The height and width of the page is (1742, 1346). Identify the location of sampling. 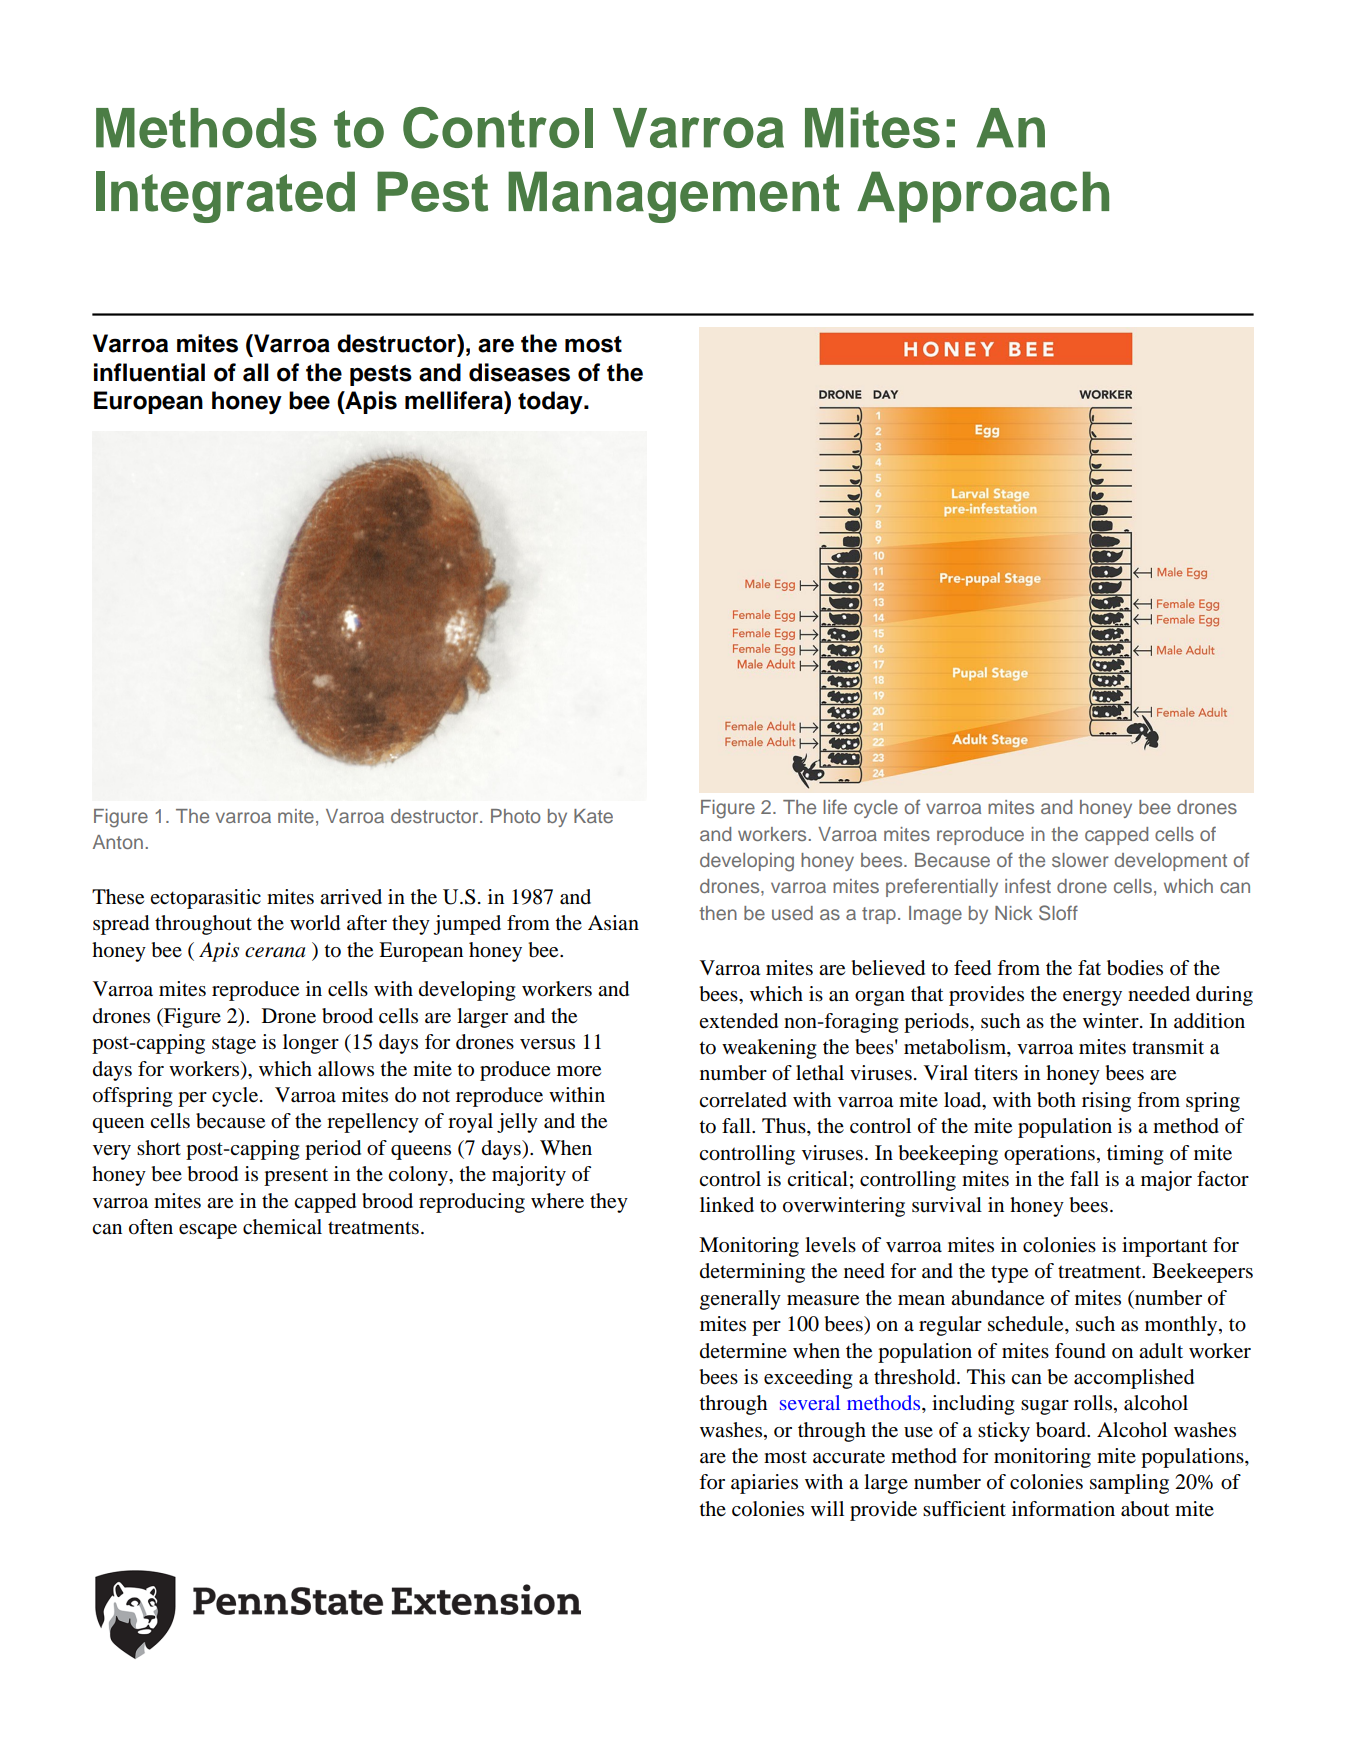
(1129, 1484).
